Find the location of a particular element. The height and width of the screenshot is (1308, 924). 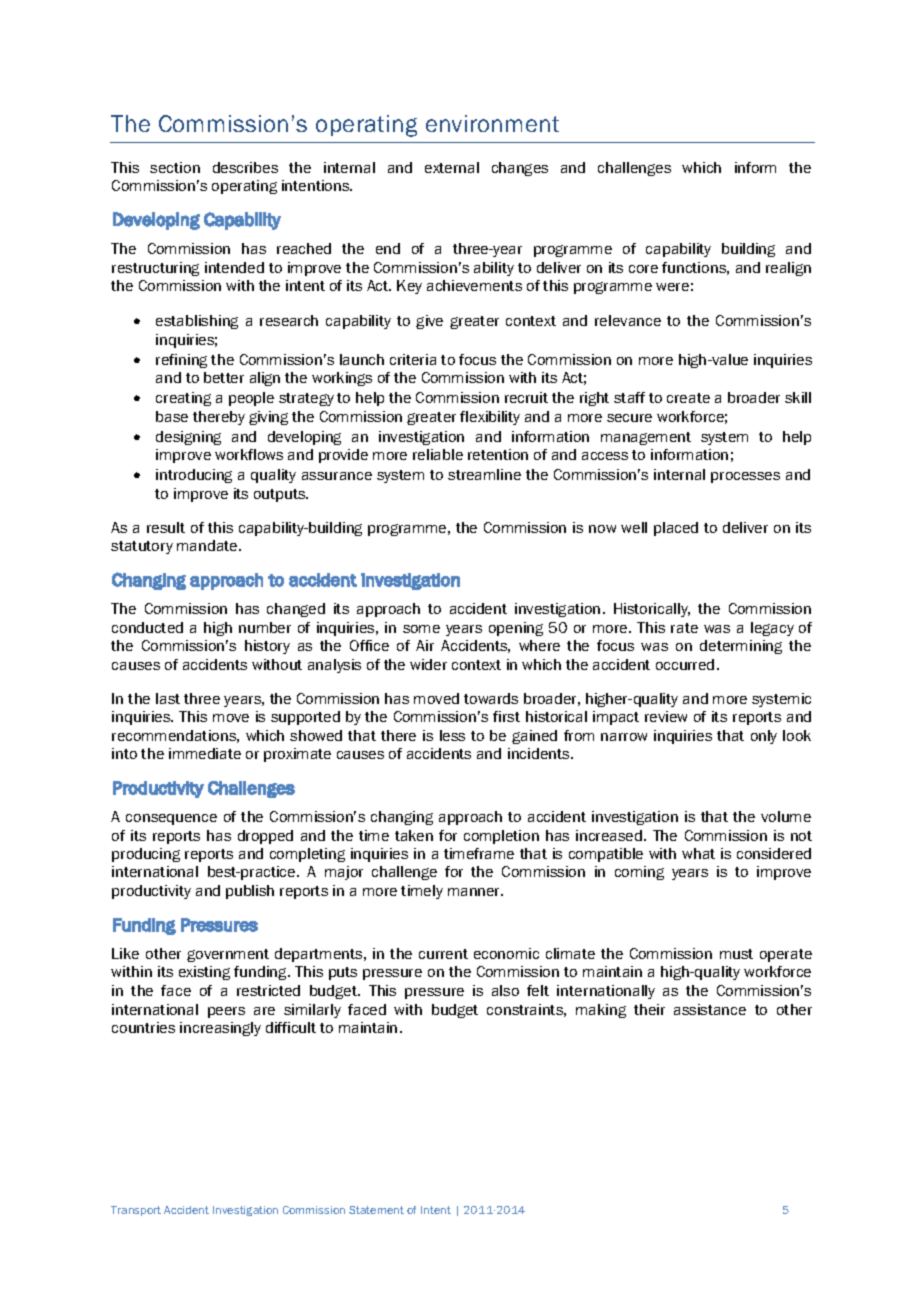

immediate is located at coordinates (205, 753).
